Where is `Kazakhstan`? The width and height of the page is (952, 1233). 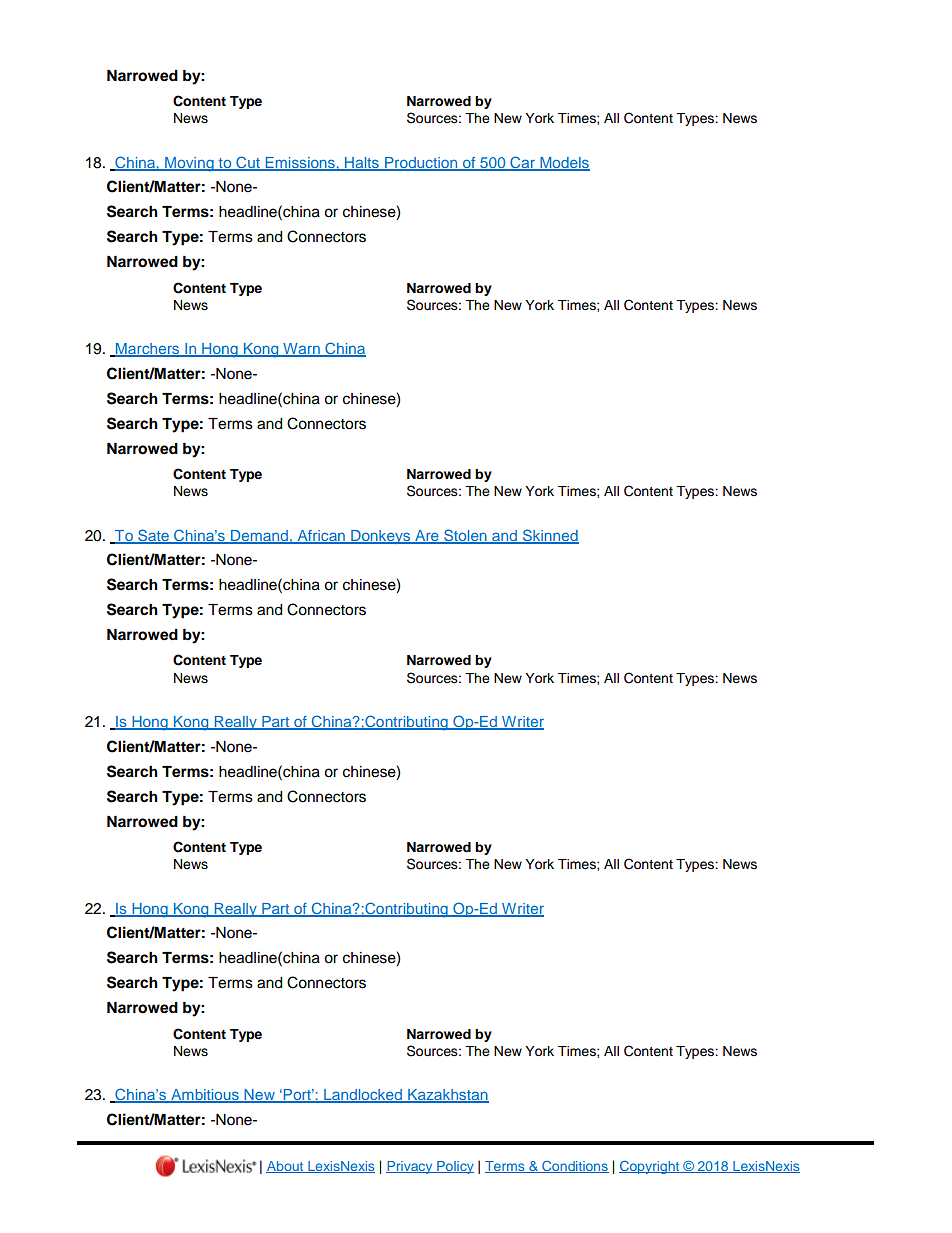 Kazakhstan is located at coordinates (447, 1096).
